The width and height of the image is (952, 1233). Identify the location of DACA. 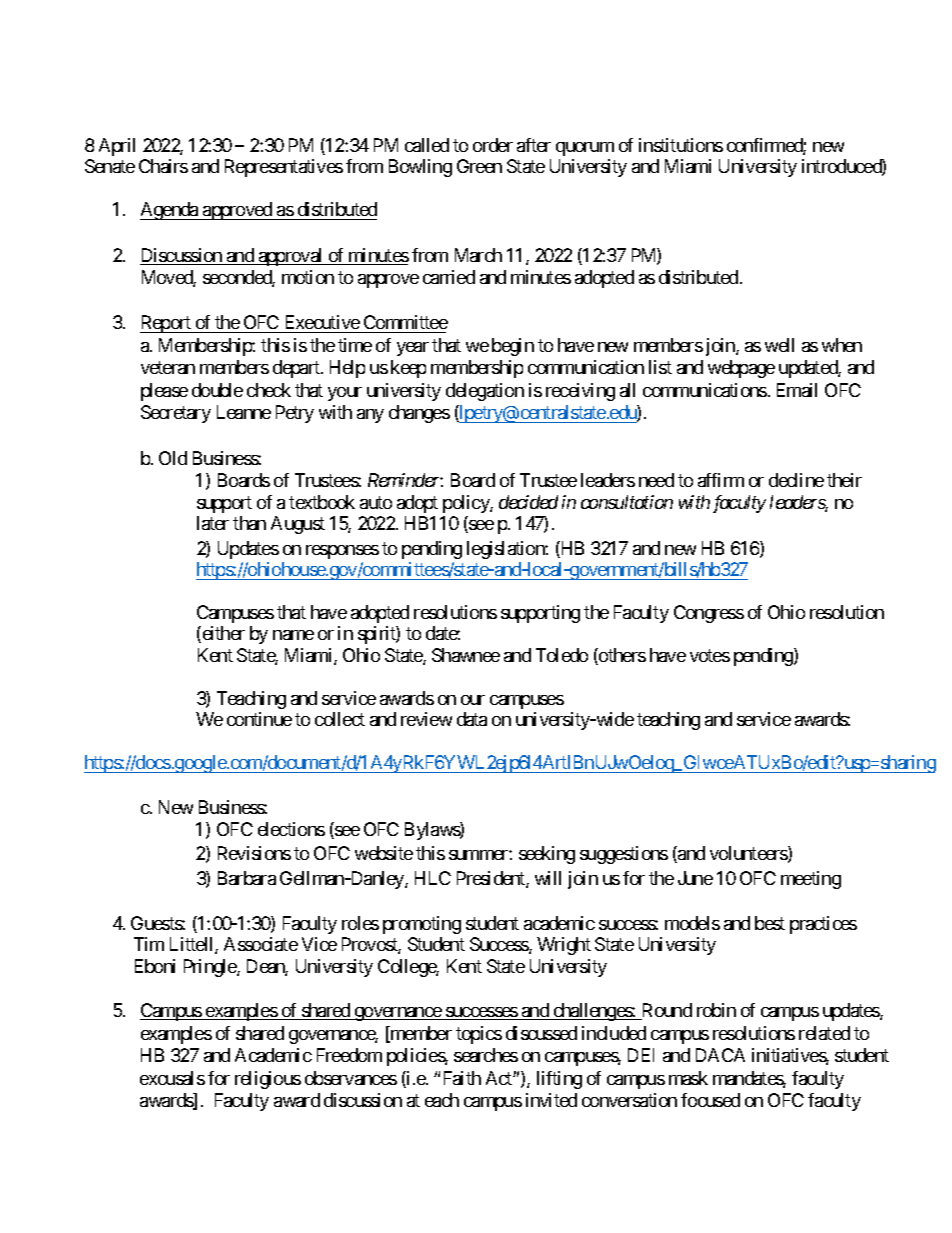
(720, 1055).
